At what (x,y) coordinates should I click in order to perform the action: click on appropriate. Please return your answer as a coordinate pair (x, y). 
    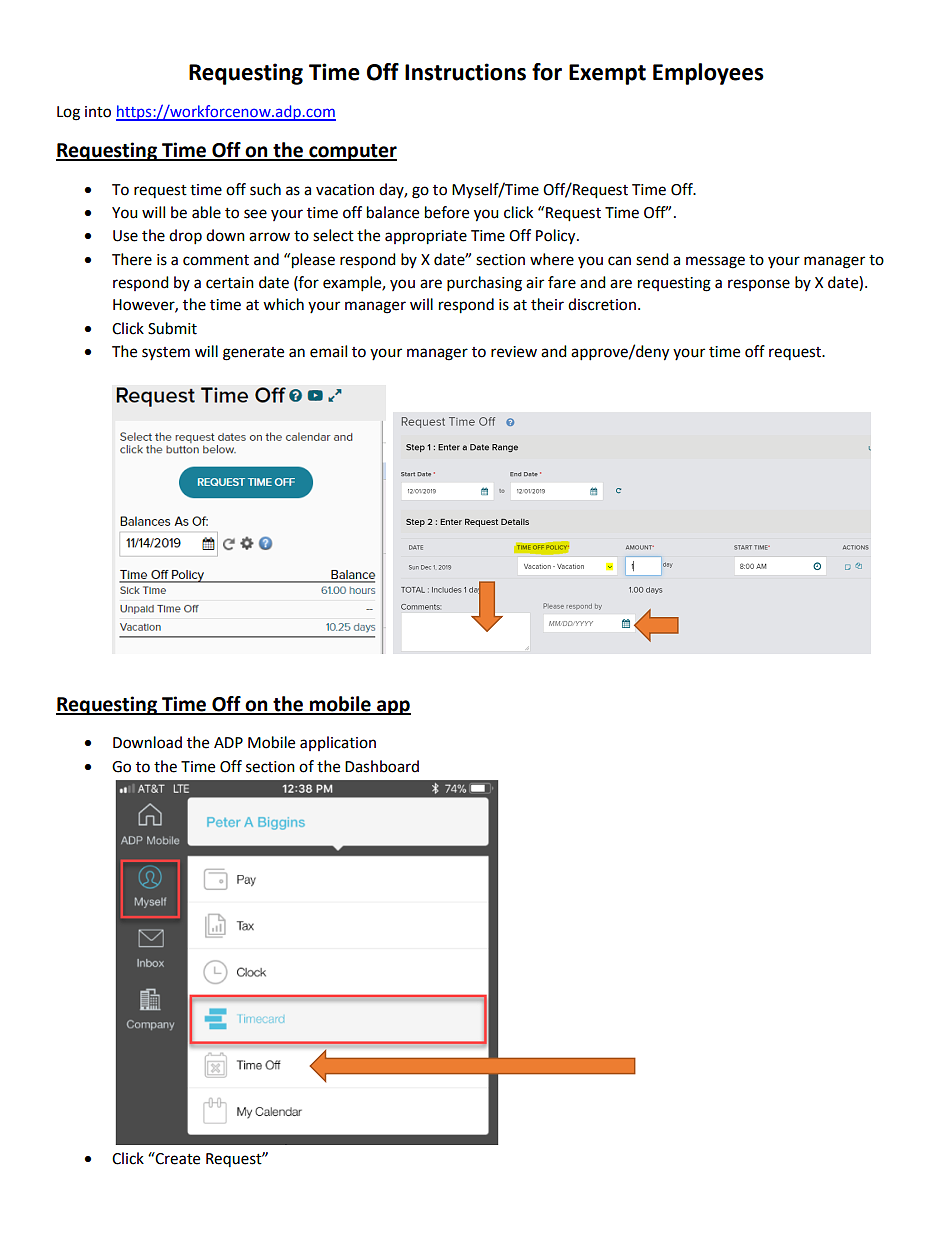
    Looking at the image, I should click on (426, 237).
